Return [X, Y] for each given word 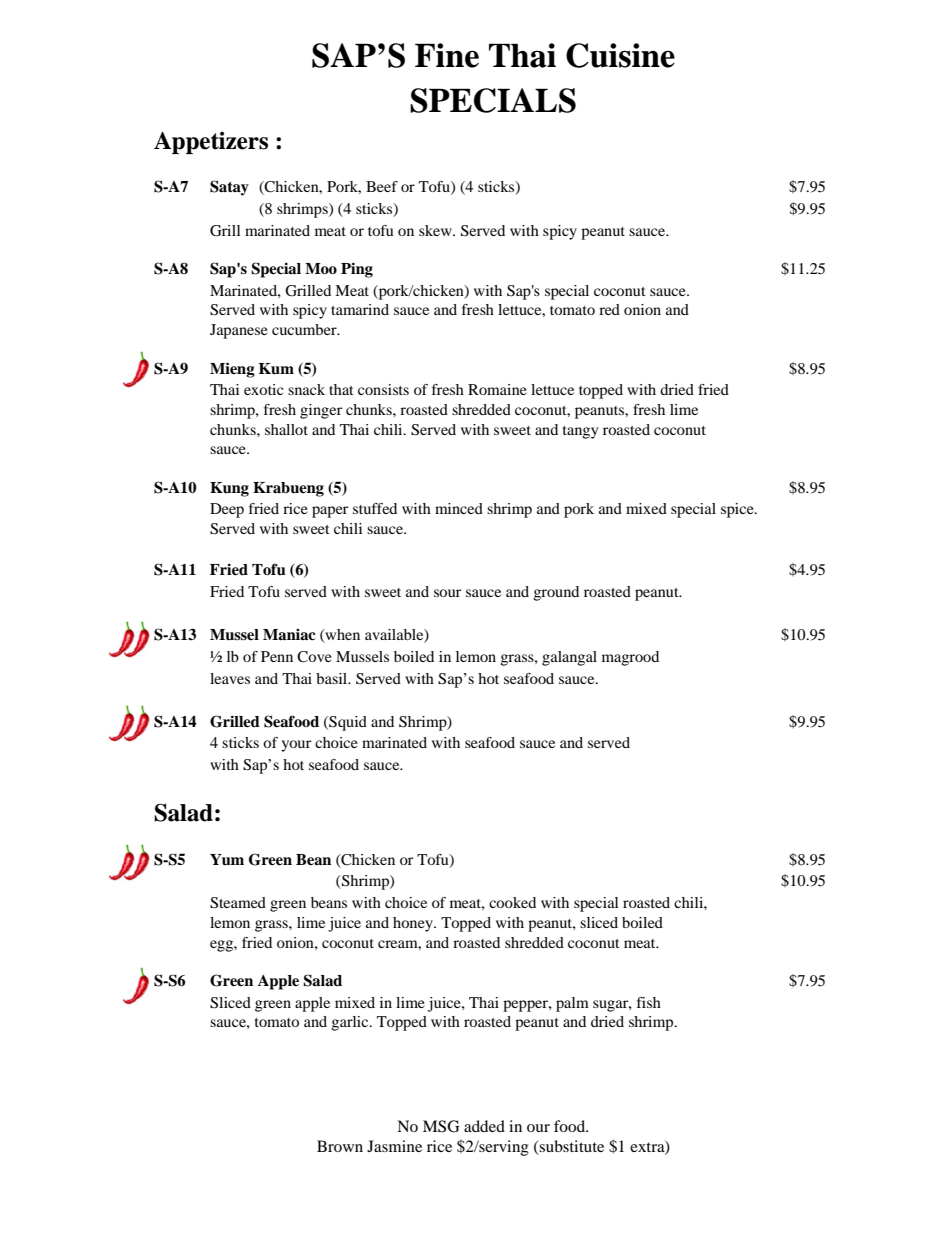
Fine [447, 55]
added [484, 1126]
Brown [340, 1146]
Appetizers [211, 143]
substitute [571, 1147]
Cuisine [620, 55]
